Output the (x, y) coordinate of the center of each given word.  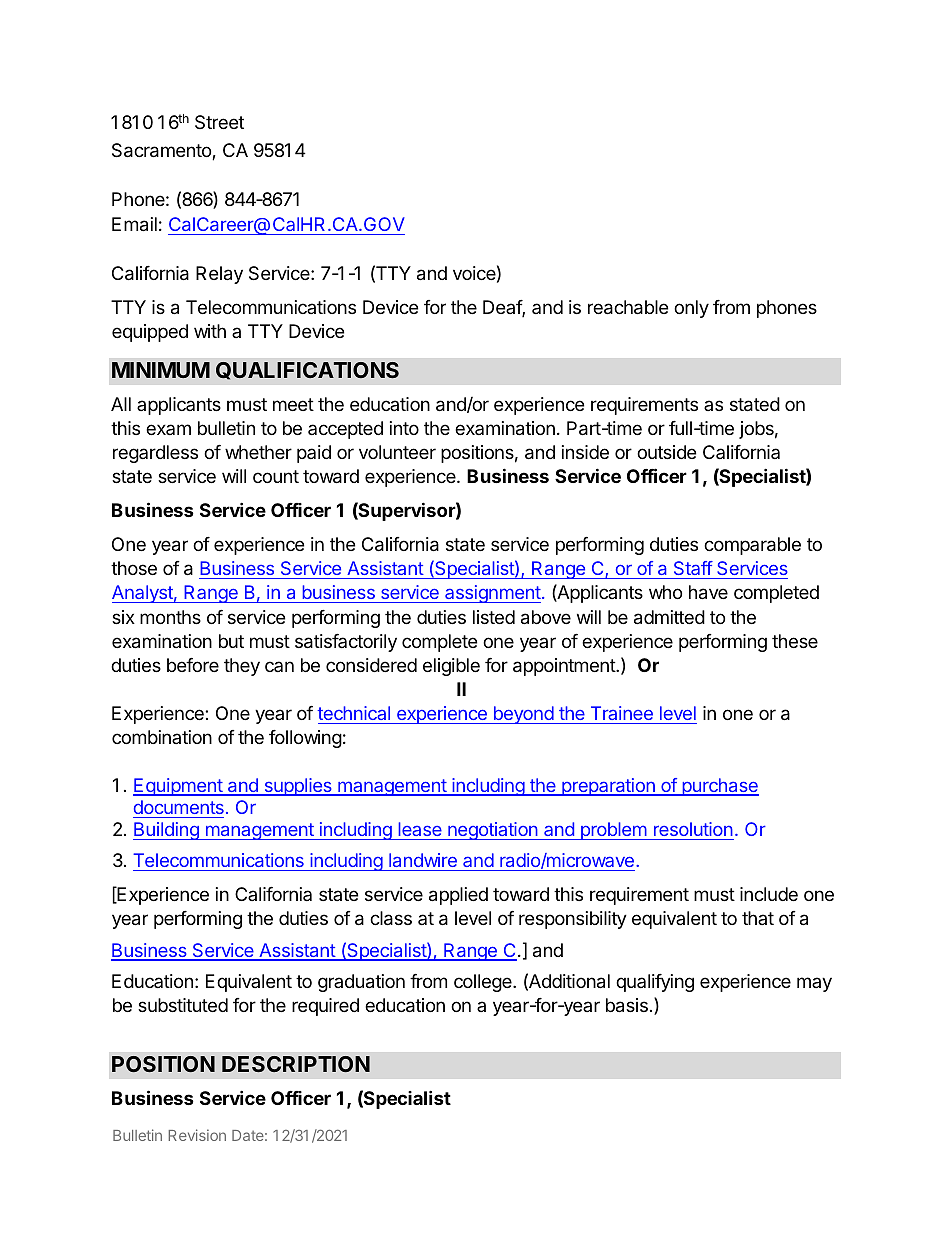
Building (167, 831)
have (708, 592)
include (769, 894)
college (484, 983)
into (404, 428)
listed (494, 617)
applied (458, 896)
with (210, 331)
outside (666, 452)
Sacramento (162, 151)
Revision (197, 1135)
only (691, 309)
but (231, 641)
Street (219, 122)
